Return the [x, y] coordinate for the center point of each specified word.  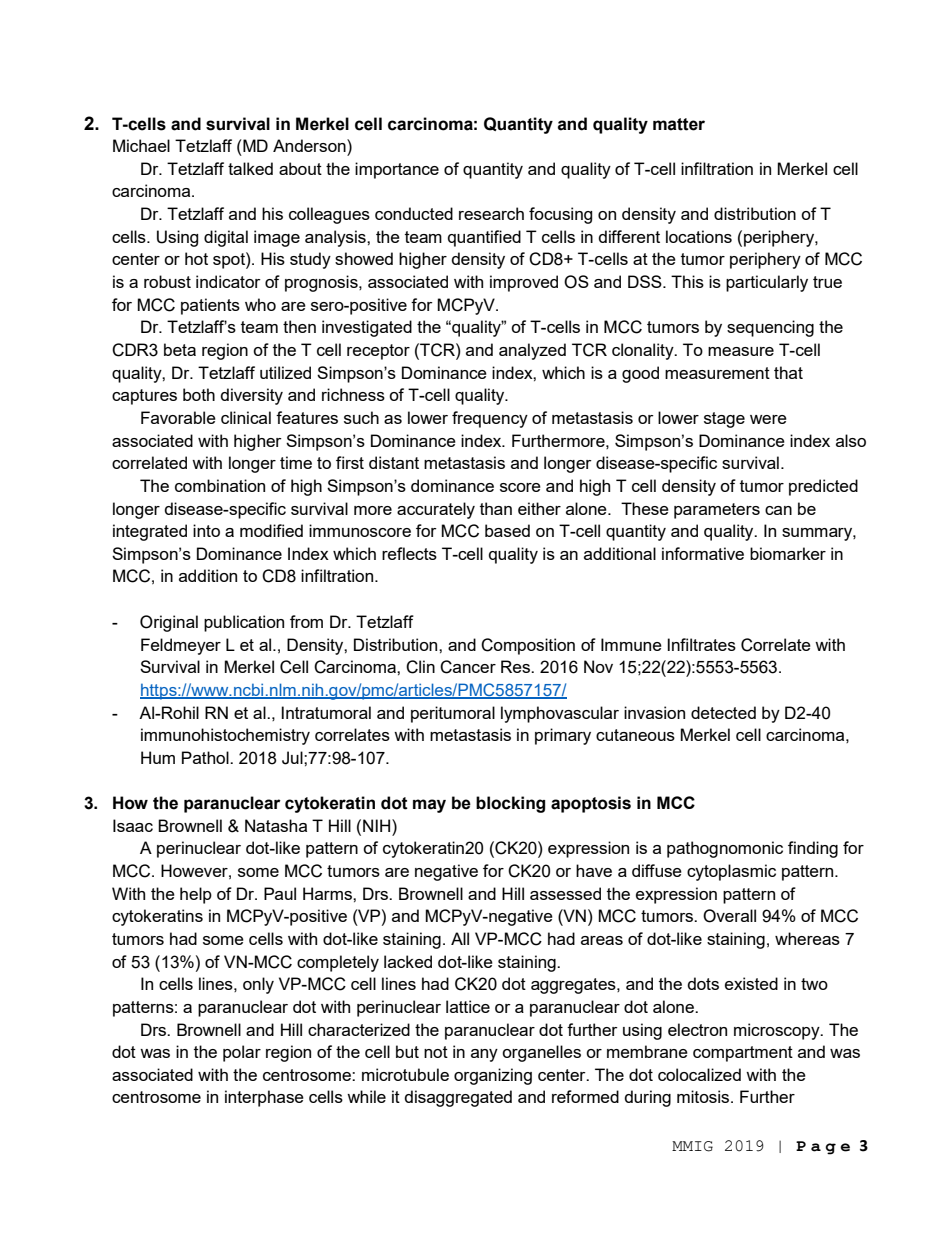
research [491, 213]
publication [244, 623]
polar [242, 1053]
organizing [493, 1076]
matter [679, 124]
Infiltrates [701, 644]
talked [250, 168]
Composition [528, 646]
